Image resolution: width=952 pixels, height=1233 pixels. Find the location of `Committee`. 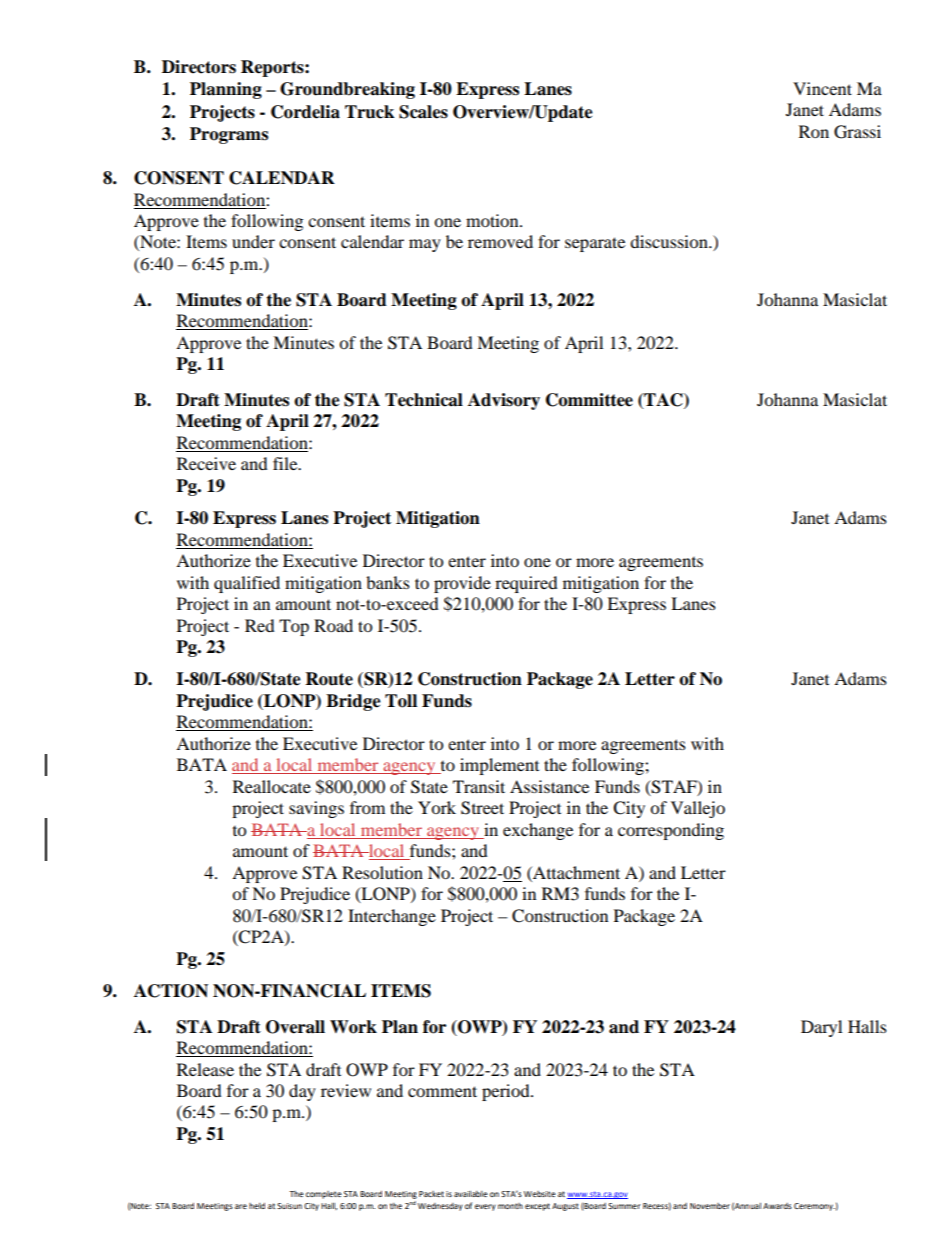

Committee is located at coordinates (589, 400).
